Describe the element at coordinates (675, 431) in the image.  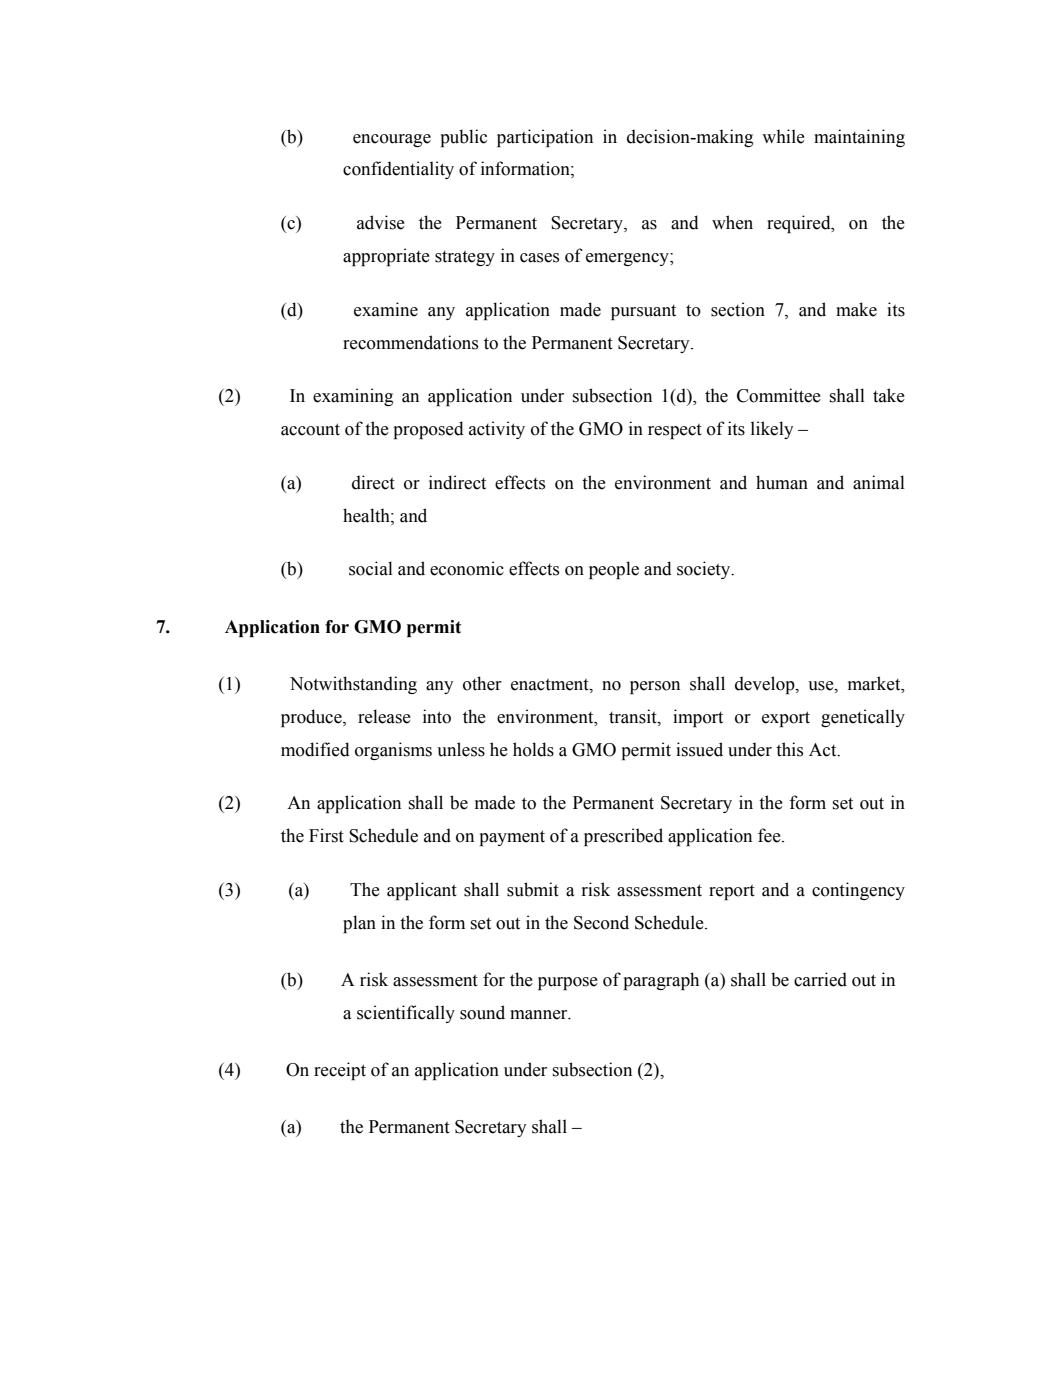
I see `respect` at that location.
